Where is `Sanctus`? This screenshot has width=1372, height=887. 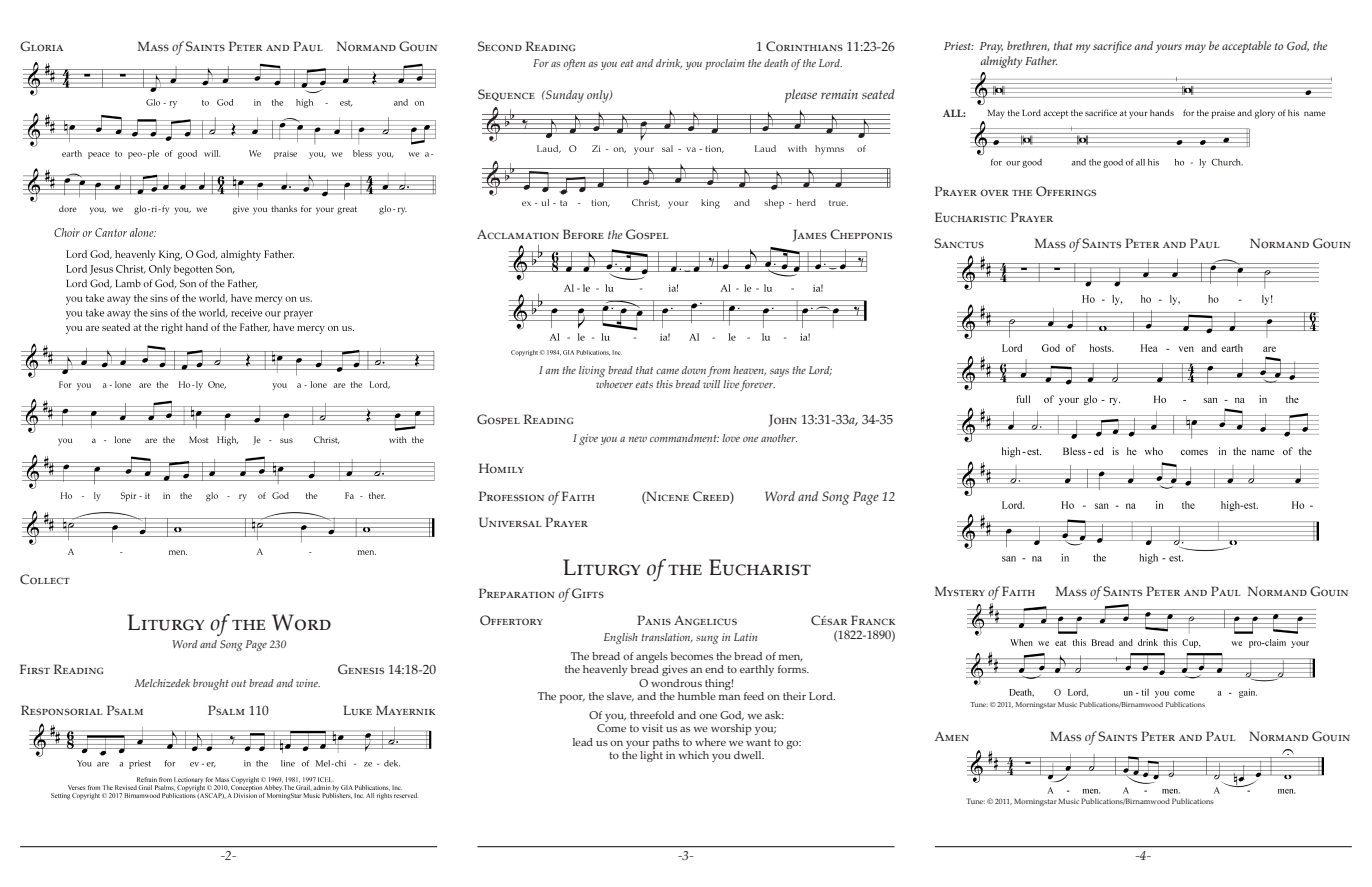 Sanctus is located at coordinates (959, 243).
